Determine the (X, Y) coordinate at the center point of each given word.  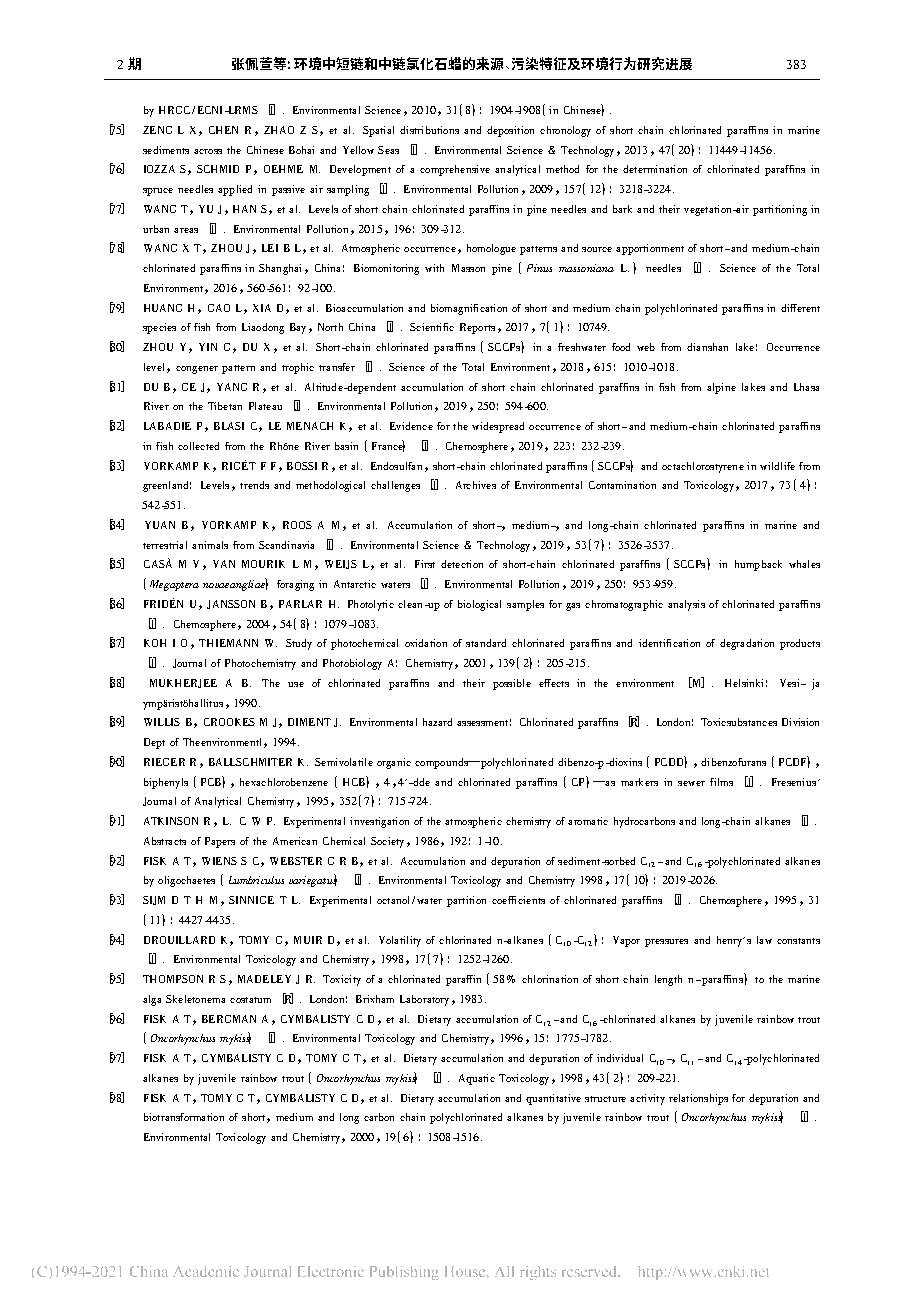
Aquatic (477, 1079)
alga (152, 1000)
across (208, 151)
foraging (295, 585)
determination (655, 169)
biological (479, 605)
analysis (686, 605)
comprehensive (455, 170)
